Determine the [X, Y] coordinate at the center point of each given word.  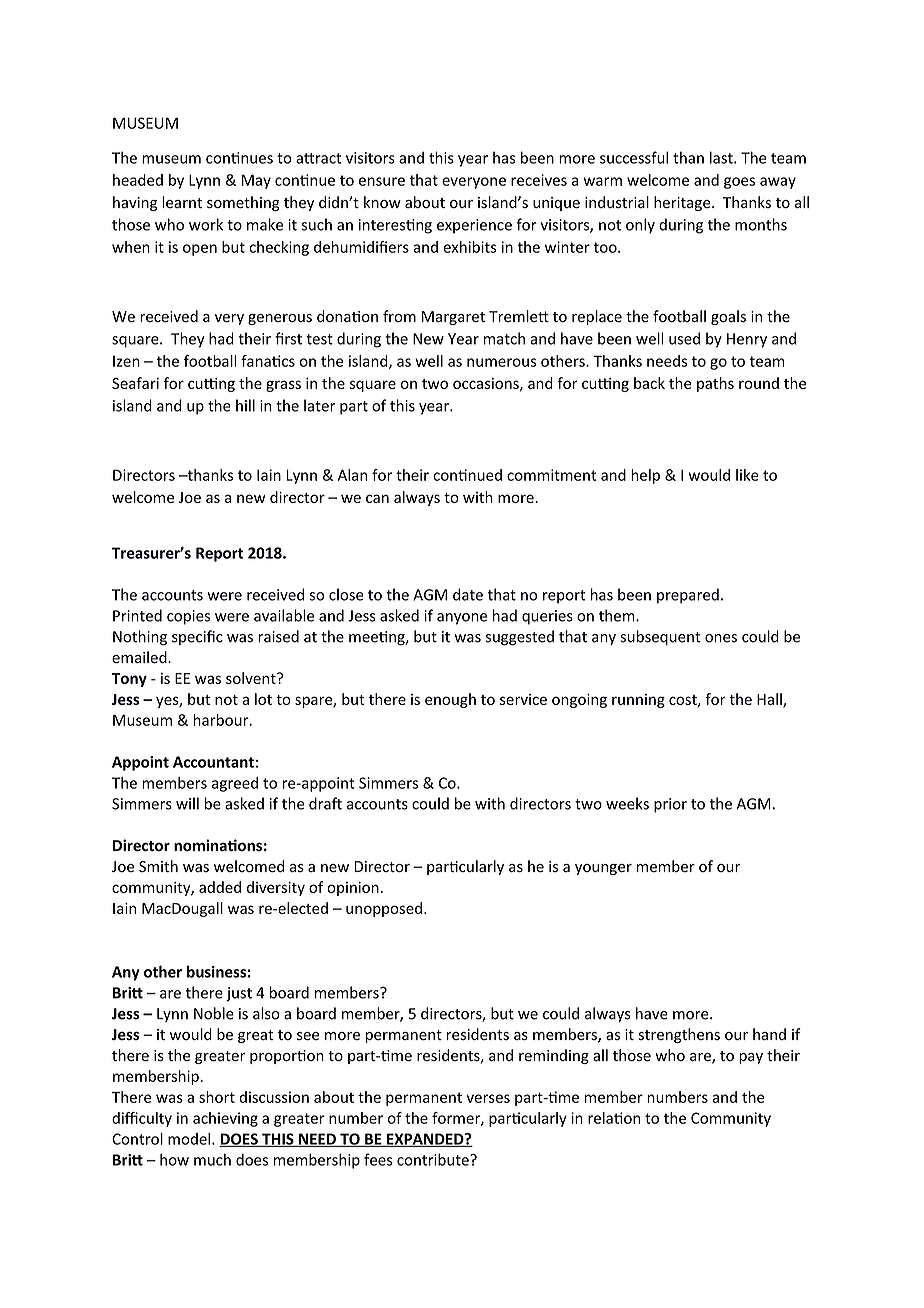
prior [670, 805]
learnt [182, 202]
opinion [353, 889]
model [189, 1139]
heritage [683, 203]
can [377, 498]
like [747, 475]
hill [245, 405]
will [187, 803]
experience [474, 226]
